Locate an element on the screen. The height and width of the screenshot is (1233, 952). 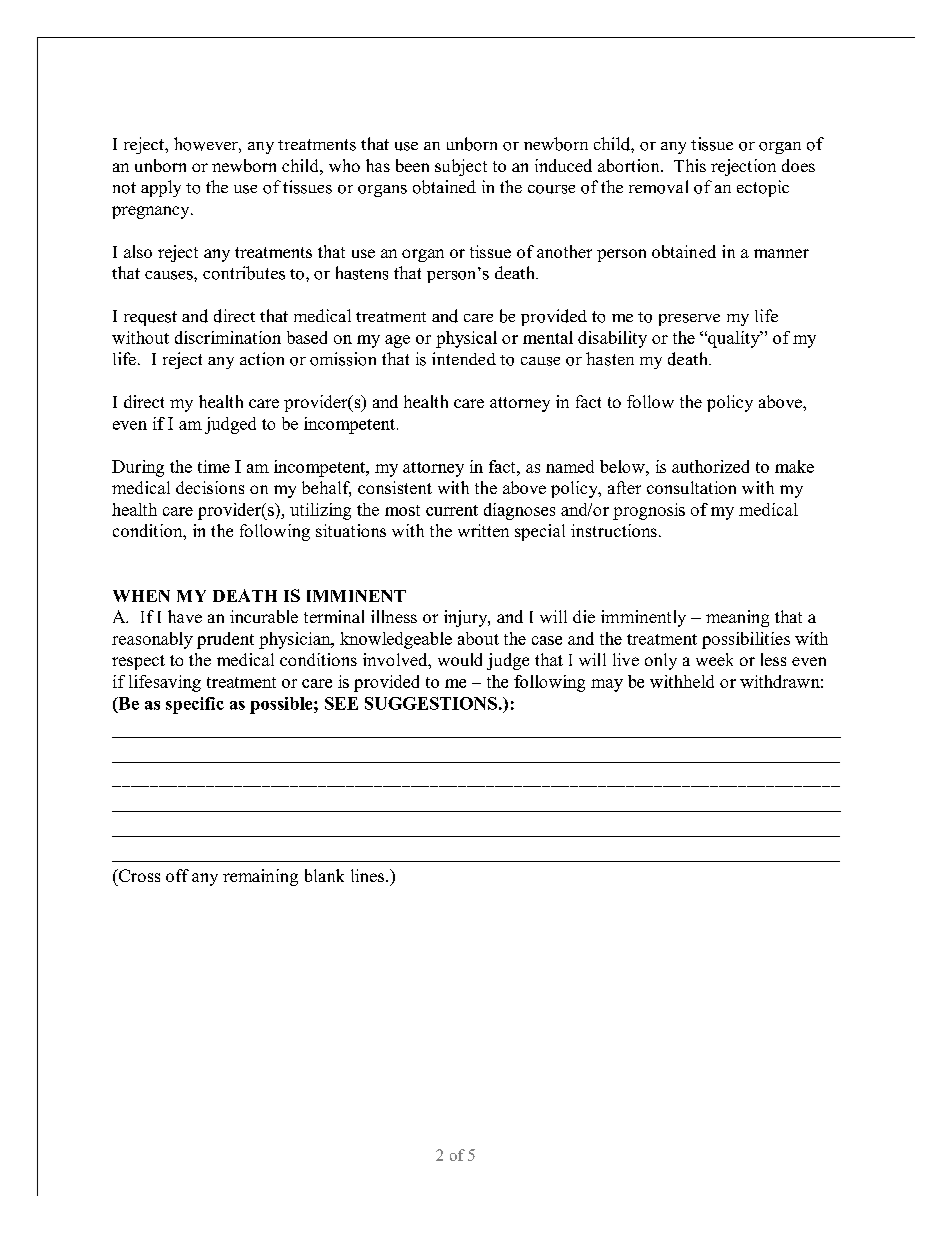
off is located at coordinates (177, 875).
